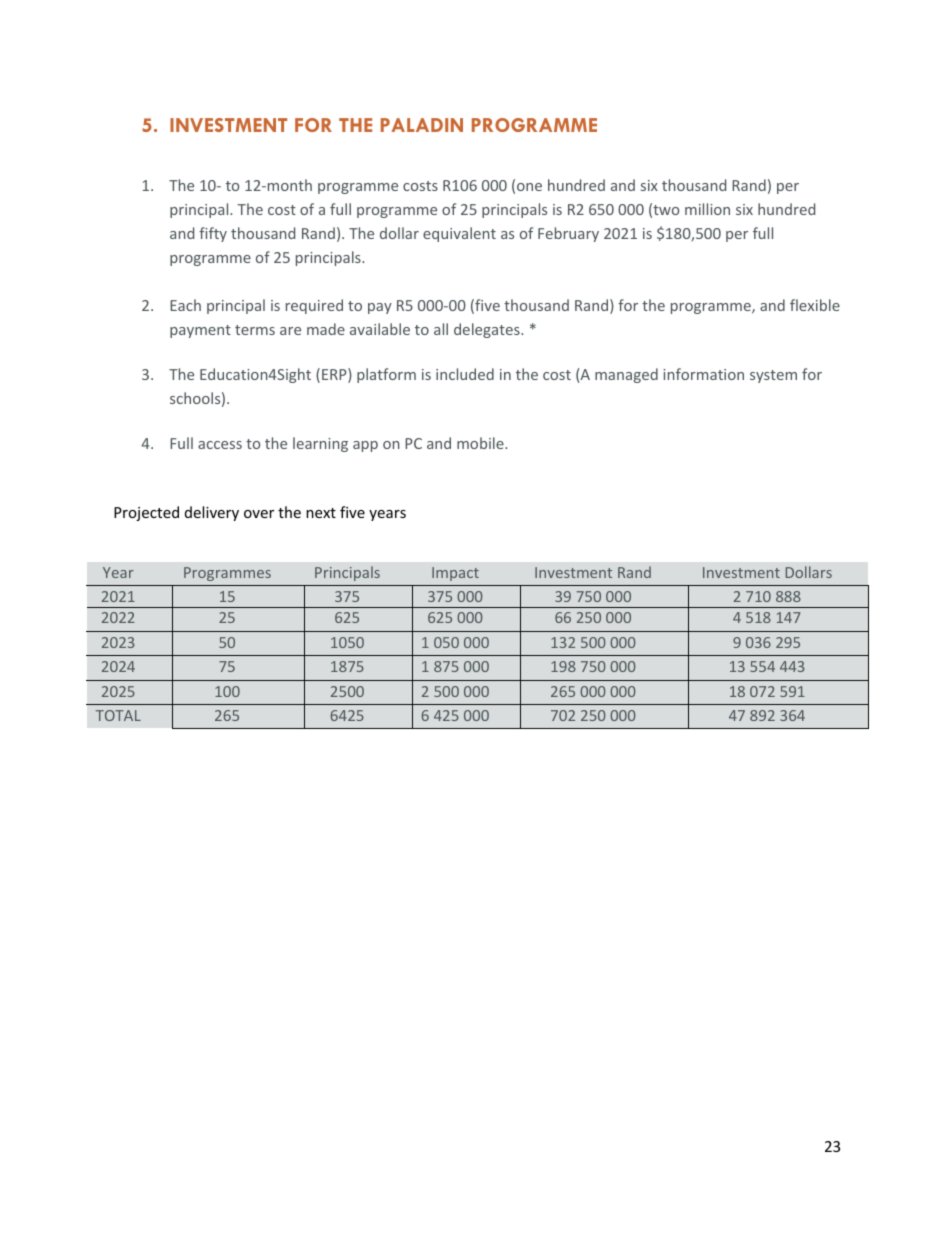 Image resolution: width=952 pixels, height=1233 pixels. What do you see at coordinates (422, 125) in the screenshot?
I see `PALADIN` at bounding box center [422, 125].
